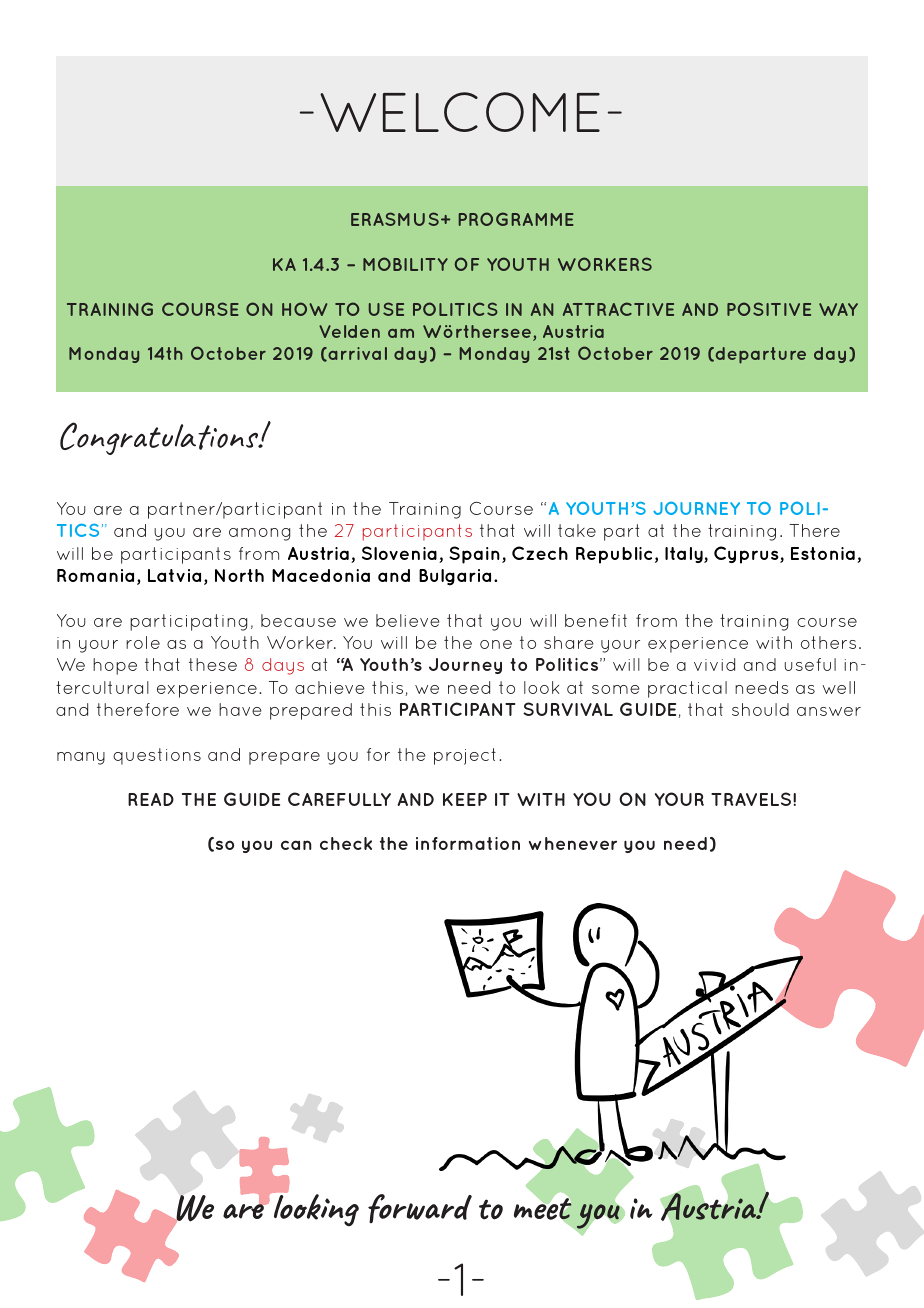 The height and width of the document is (1308, 924). Describe the element at coordinates (259, 534) in the document. I see `among` at that location.
